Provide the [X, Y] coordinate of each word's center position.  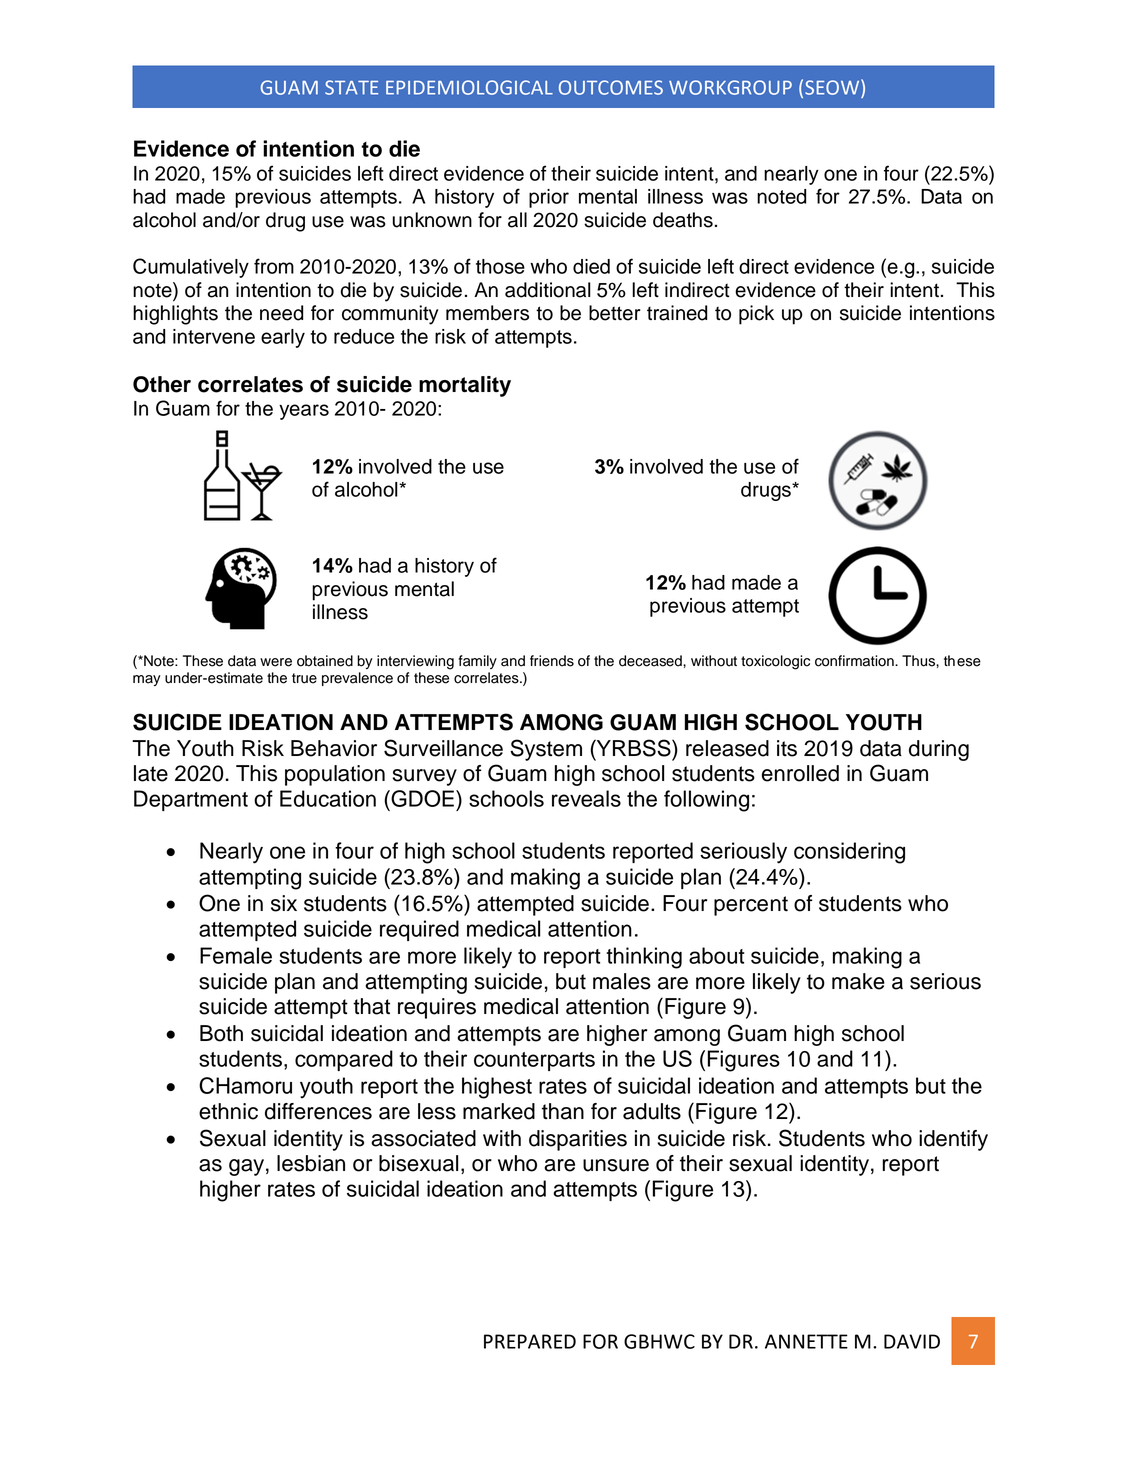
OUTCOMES [611, 87]
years [304, 412]
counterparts [534, 1061]
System [546, 750]
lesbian [311, 1163]
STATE [351, 87]
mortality [465, 386]
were [276, 662]
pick [756, 315]
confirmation [855, 661]
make [858, 981]
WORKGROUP [730, 87]
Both [221, 1033]
